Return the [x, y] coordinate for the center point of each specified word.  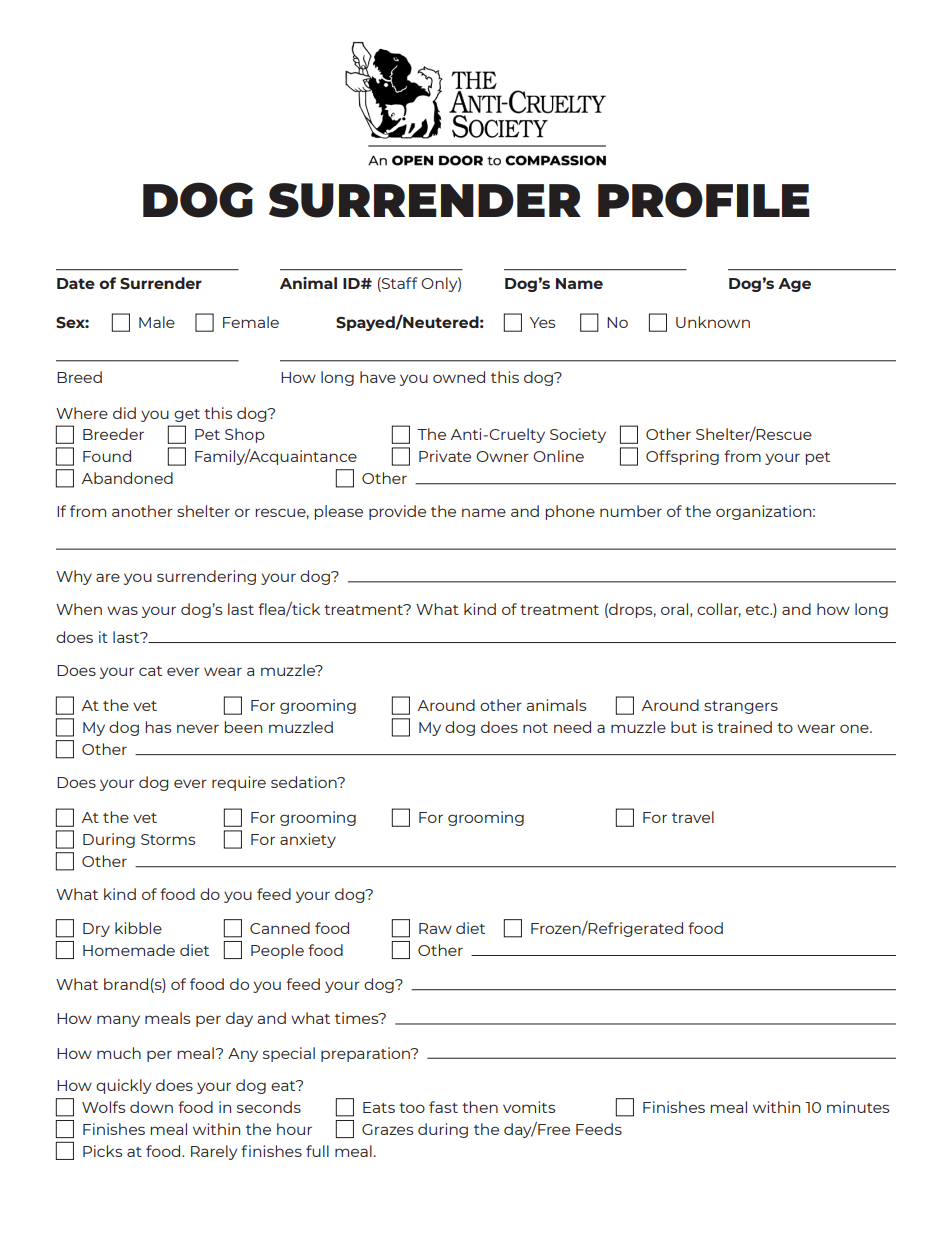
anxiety [308, 840]
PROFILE [704, 200]
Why [74, 577]
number [631, 511]
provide [397, 512]
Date [76, 283]
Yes [542, 322]
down [151, 1107]
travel [693, 817]
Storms [168, 839]
